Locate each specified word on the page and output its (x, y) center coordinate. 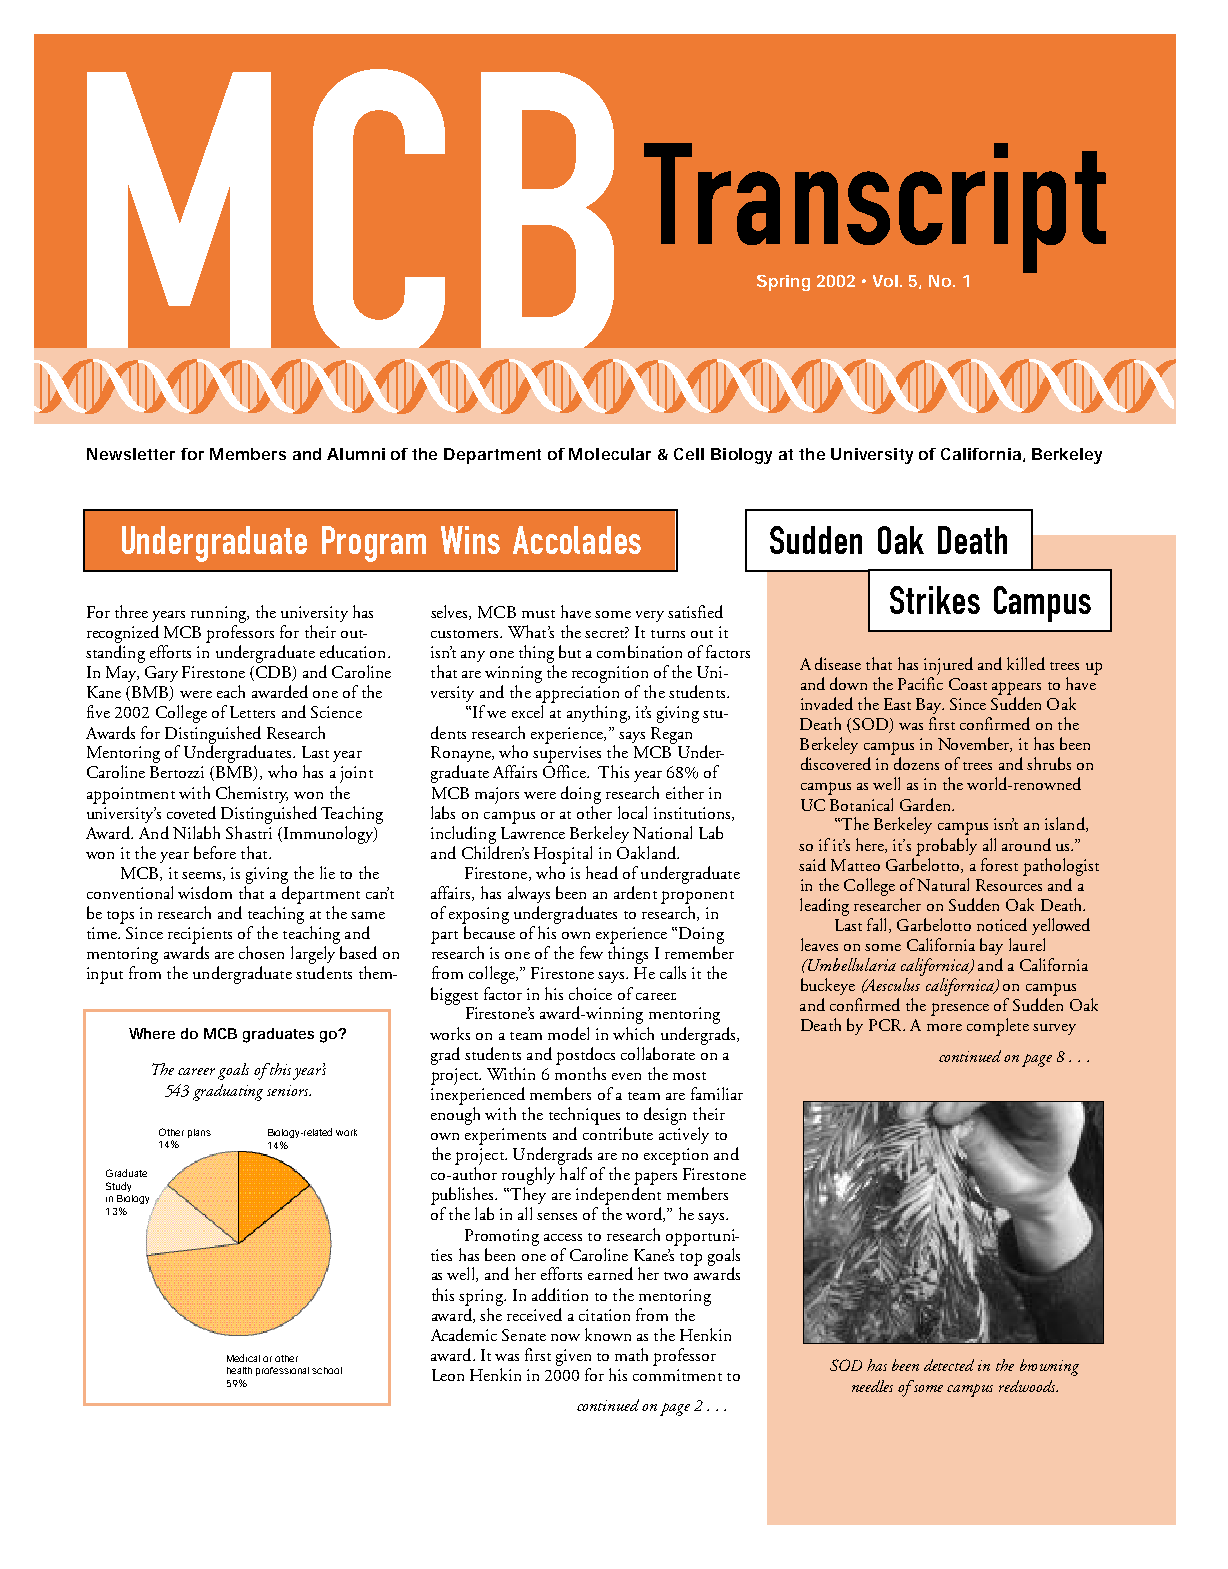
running (220, 614)
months (580, 1072)
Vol (885, 281)
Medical (243, 1358)
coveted (191, 812)
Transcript (875, 209)
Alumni (356, 454)
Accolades (577, 540)
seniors (289, 1090)
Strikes (935, 600)
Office (565, 771)
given (573, 1357)
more (944, 1027)
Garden (926, 804)
